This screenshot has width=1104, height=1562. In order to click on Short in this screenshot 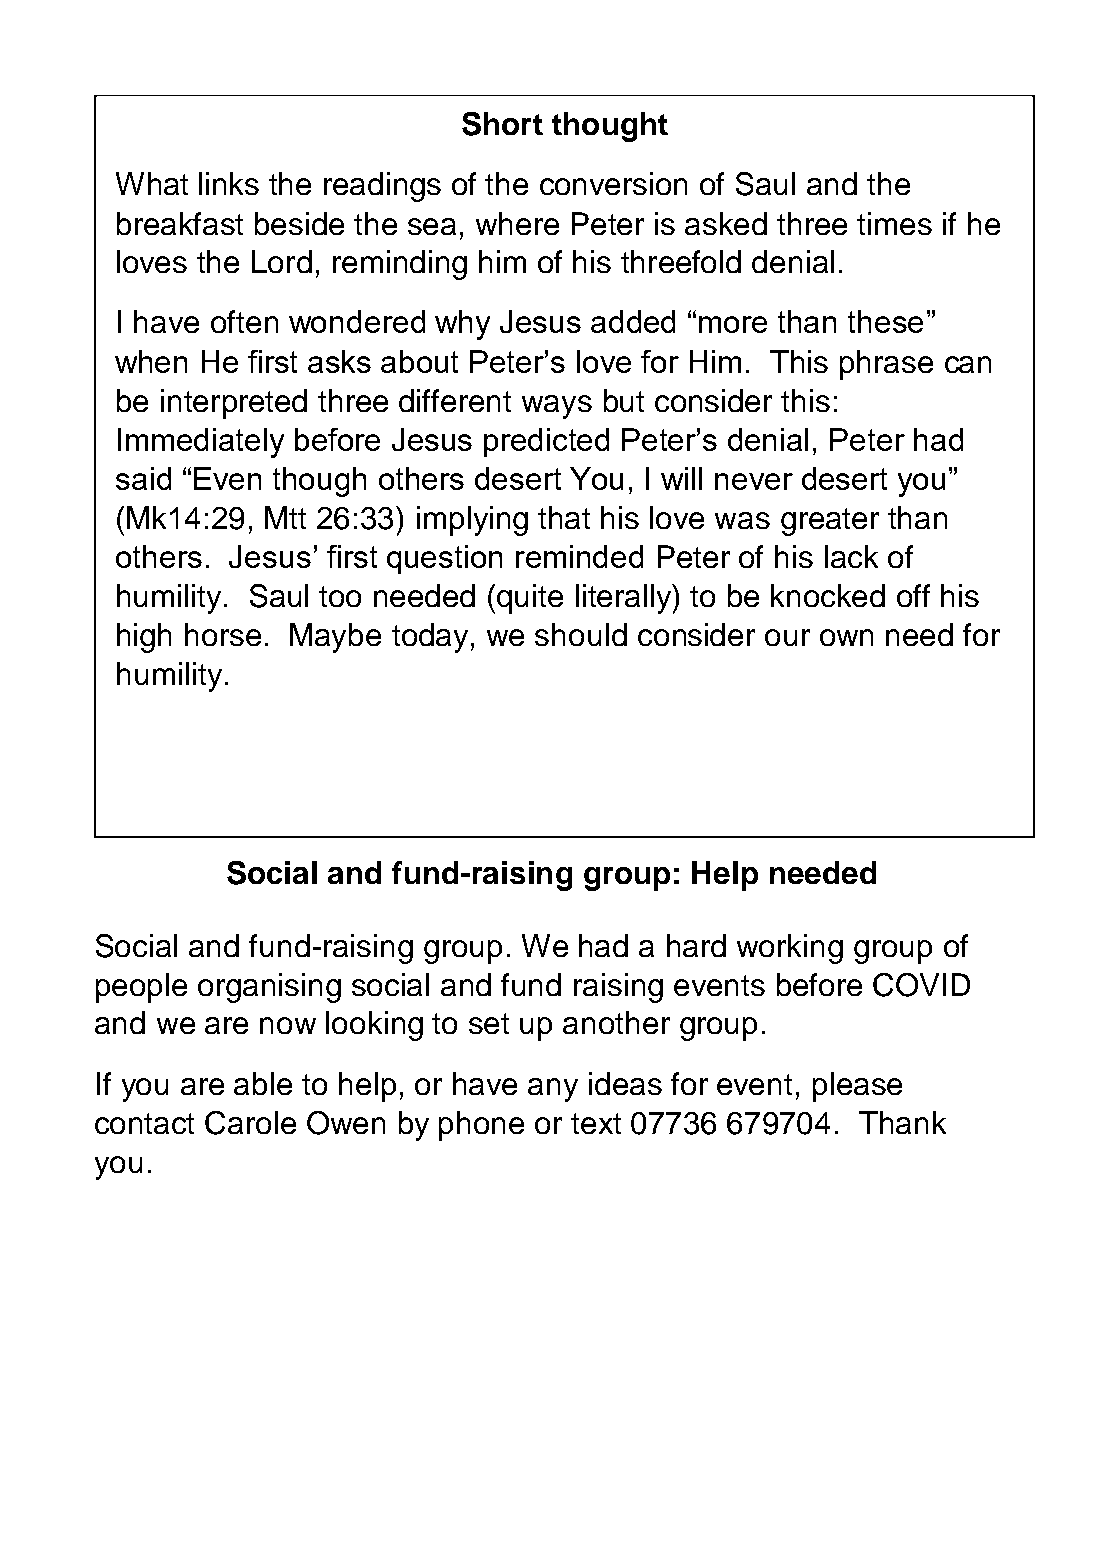, I will do `click(502, 124)`.
